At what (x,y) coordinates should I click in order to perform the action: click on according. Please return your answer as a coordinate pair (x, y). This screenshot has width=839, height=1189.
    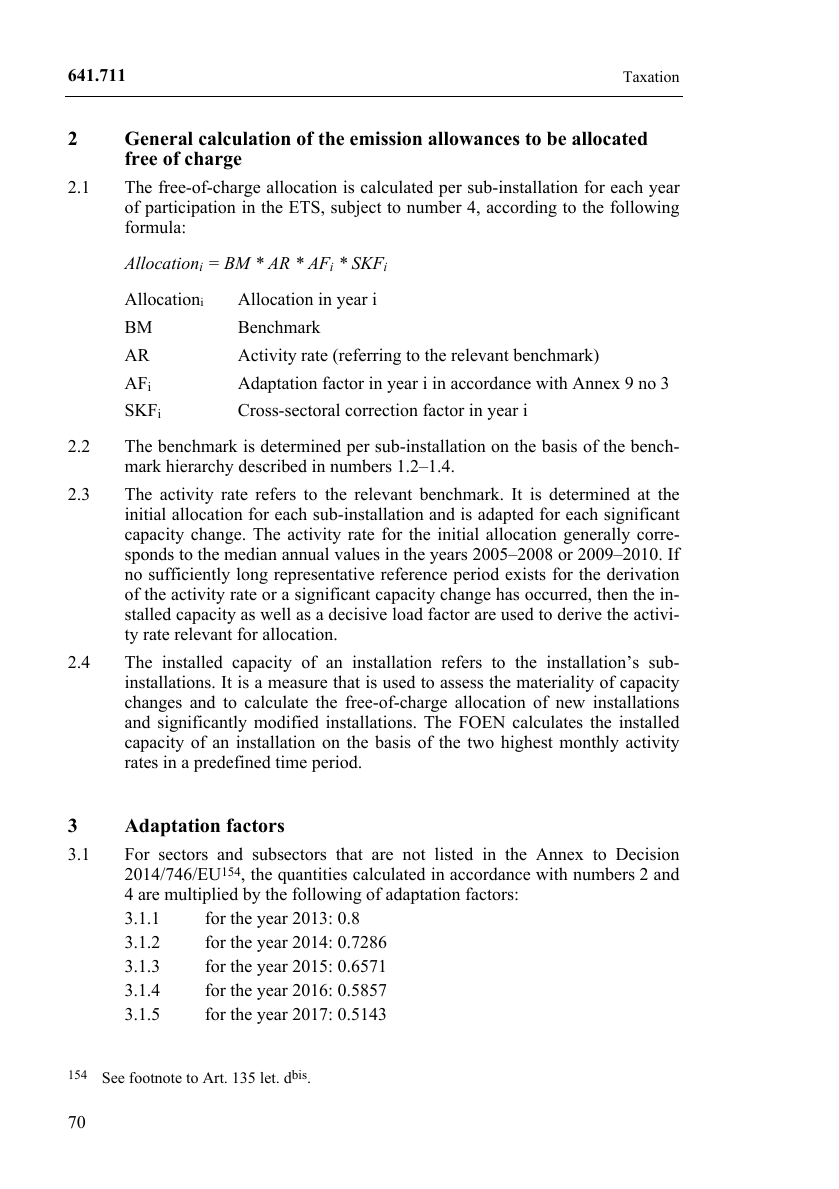
    Looking at the image, I should click on (522, 208).
